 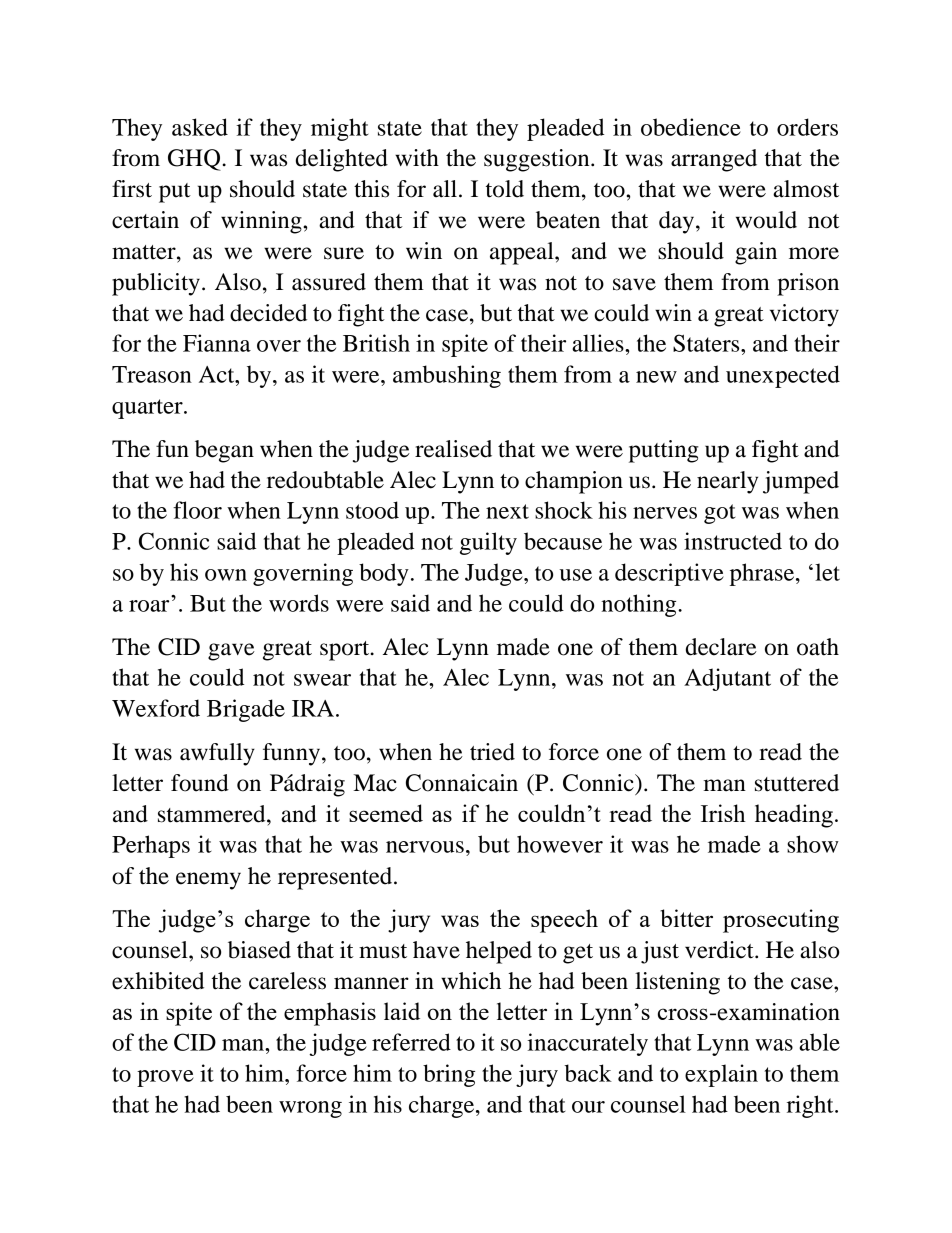 What do you see at coordinates (723, 813) in the screenshot?
I see `Irish` at bounding box center [723, 813].
